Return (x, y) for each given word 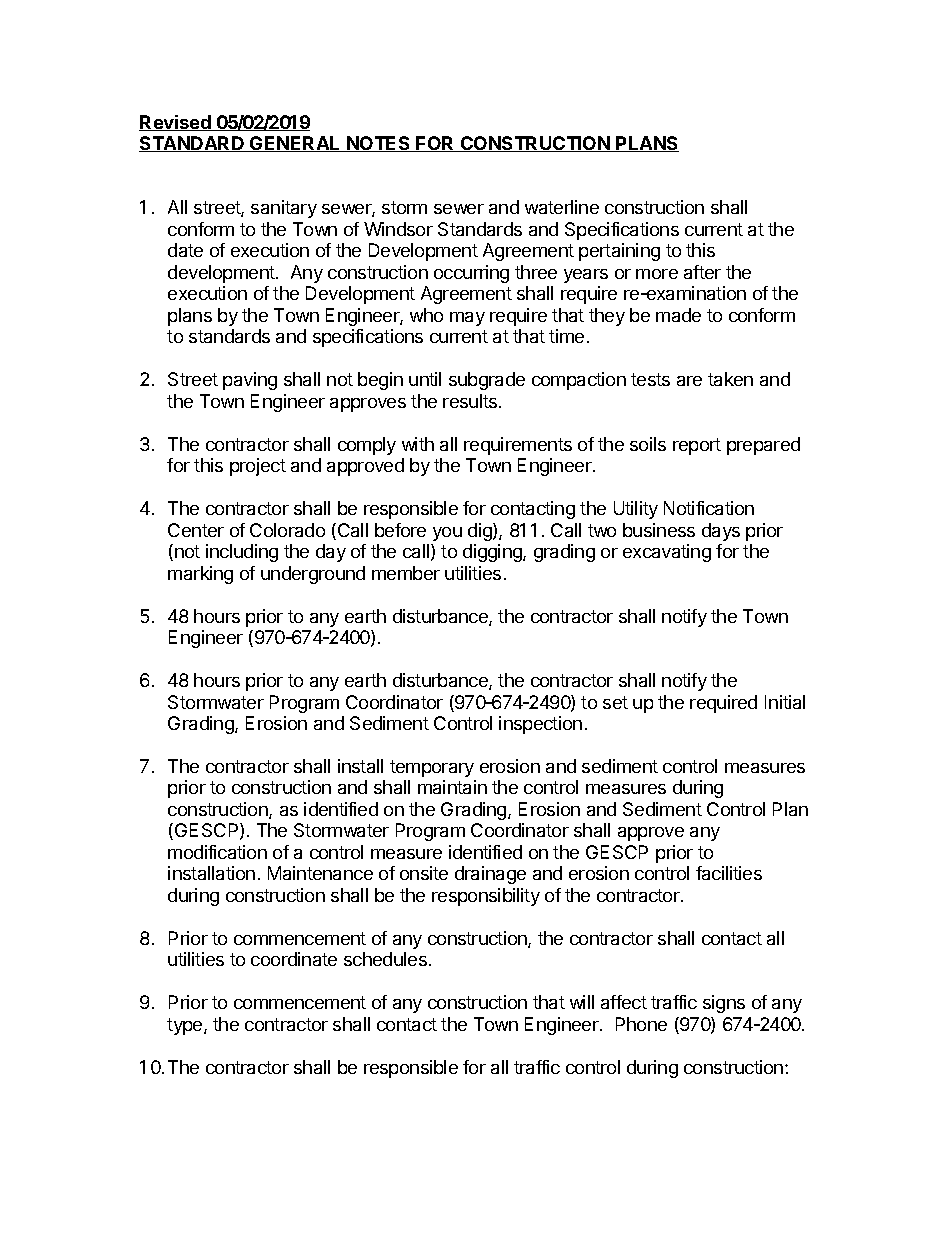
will (582, 1002)
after (702, 272)
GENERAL (295, 144)
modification (217, 852)
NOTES (378, 144)
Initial (785, 702)
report (697, 446)
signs (724, 1004)
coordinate (294, 959)
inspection (540, 725)
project (258, 467)
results (471, 401)
